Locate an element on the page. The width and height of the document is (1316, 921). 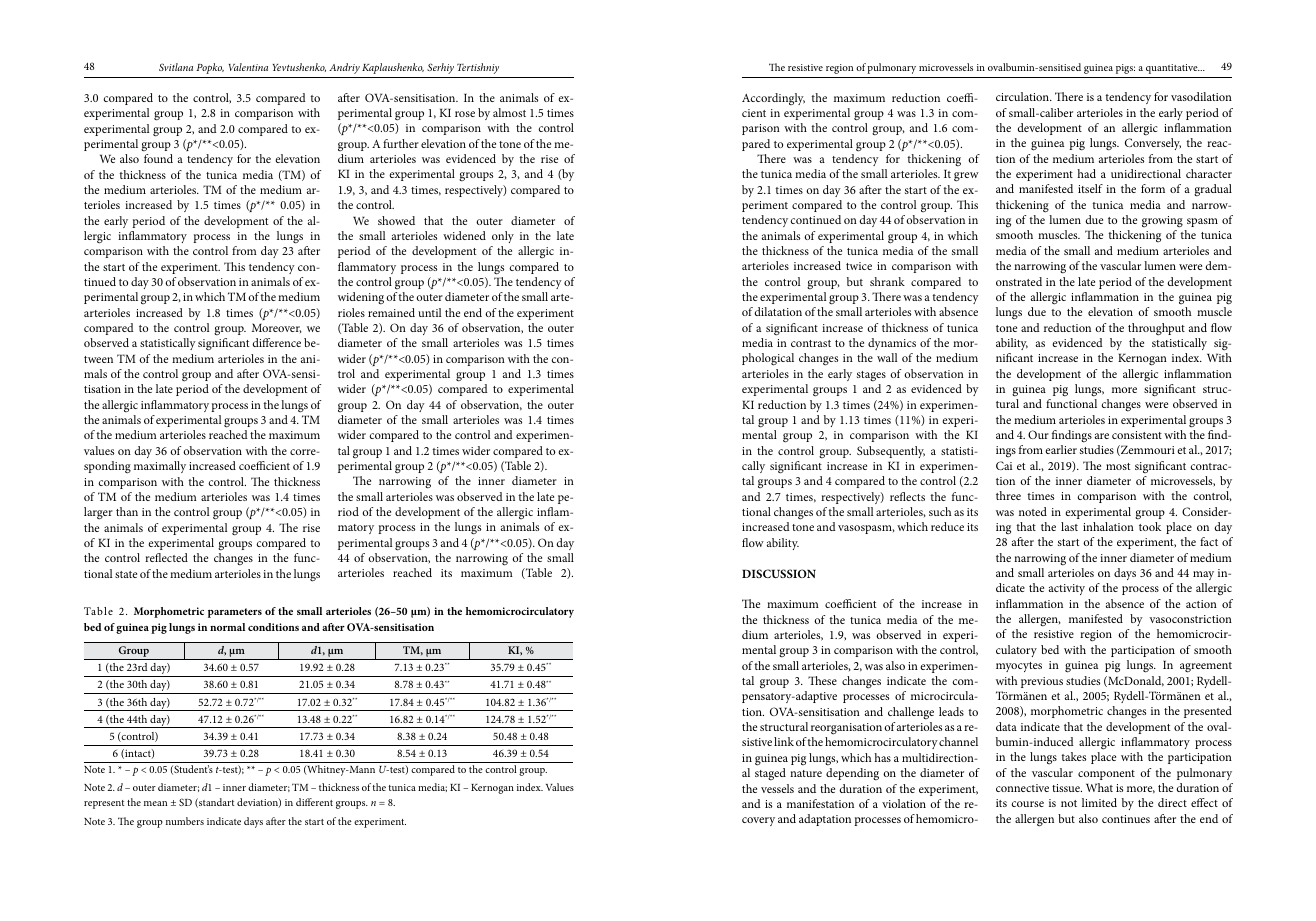
Popko is located at coordinates (210, 68).
